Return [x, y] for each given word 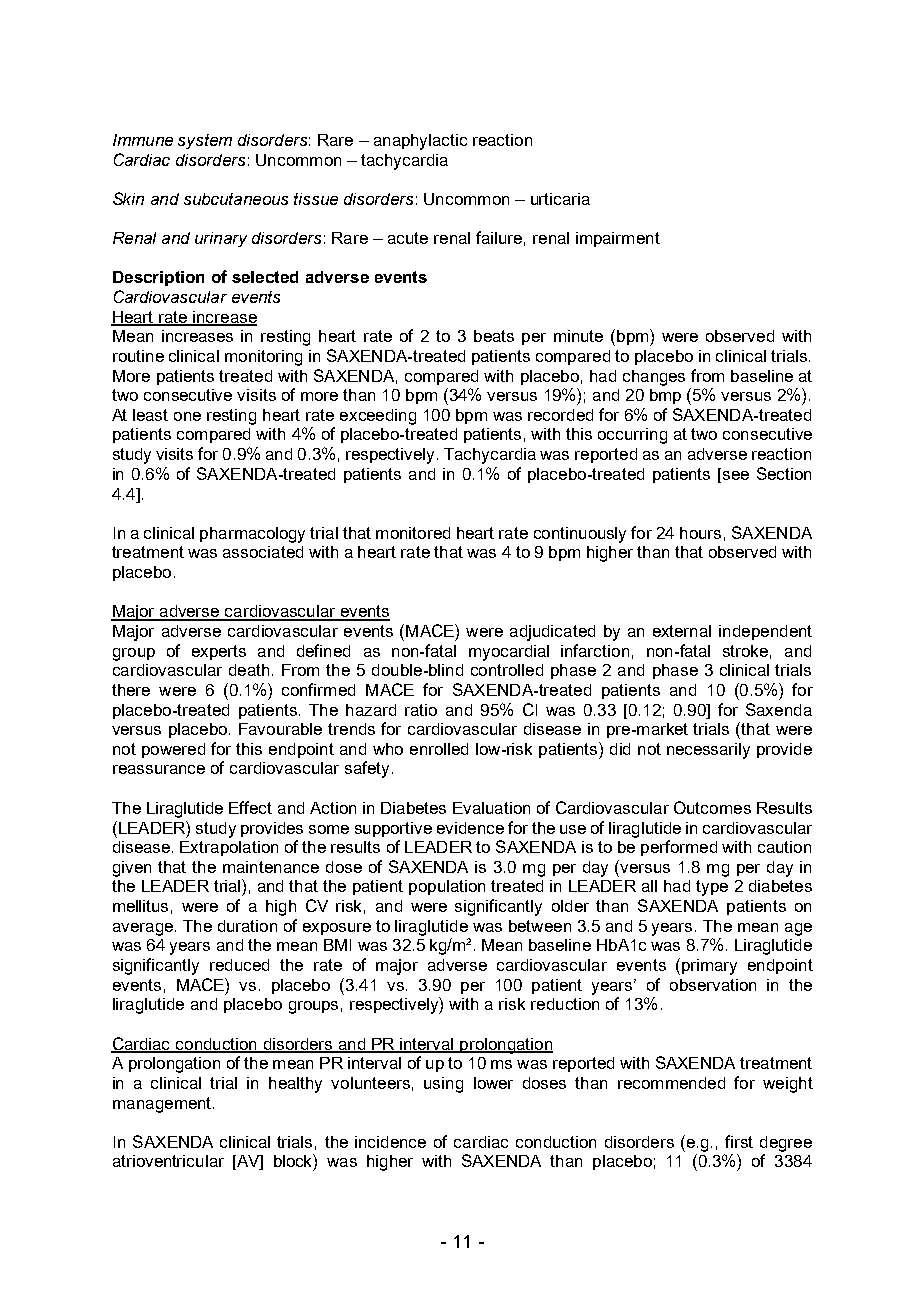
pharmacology [252, 535]
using [443, 1085]
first [739, 1141]
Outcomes [712, 807]
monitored [413, 533]
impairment [618, 239]
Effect [250, 807]
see [734, 474]
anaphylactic [420, 142]
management [163, 1105]
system [205, 141]
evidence [470, 828]
